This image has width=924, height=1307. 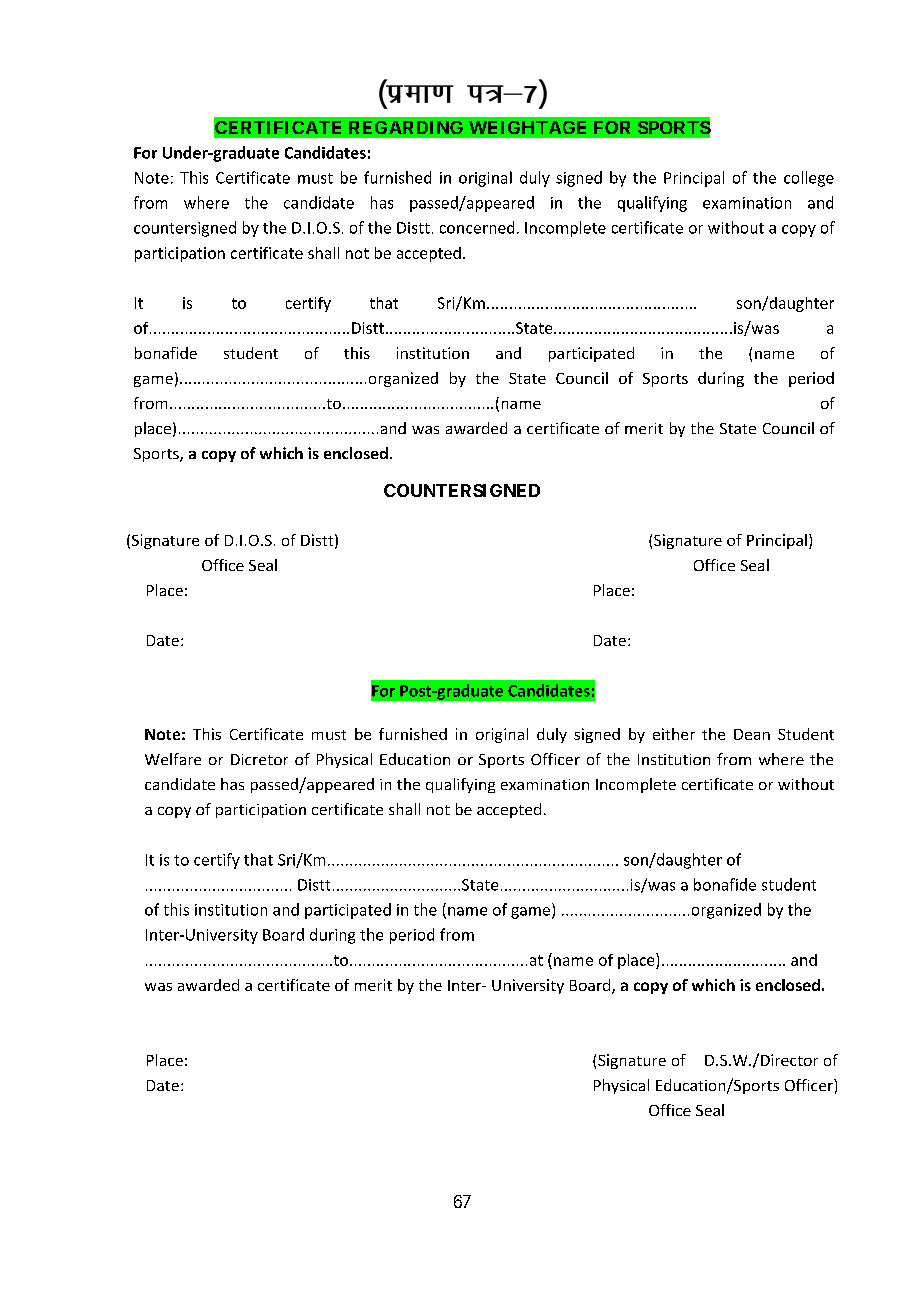 I want to click on Welfare, so click(x=173, y=759).
